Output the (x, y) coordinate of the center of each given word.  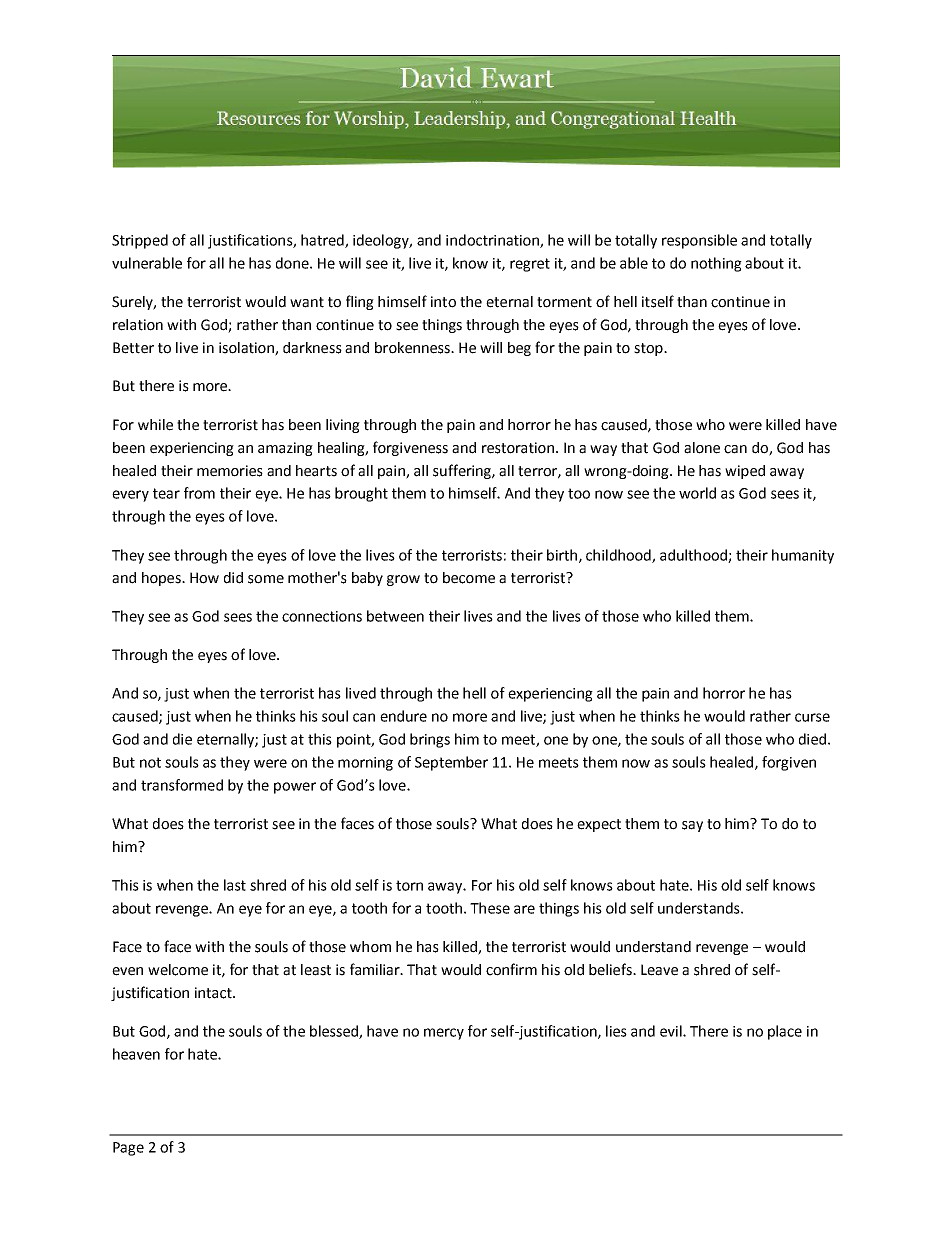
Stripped (140, 241)
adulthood (694, 556)
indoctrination (493, 241)
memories (230, 471)
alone (702, 448)
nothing (716, 264)
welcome (178, 970)
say (692, 826)
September (451, 763)
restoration (518, 448)
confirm (511, 969)
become (469, 578)
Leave (659, 970)
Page (128, 1149)
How (204, 578)
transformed (182, 785)
